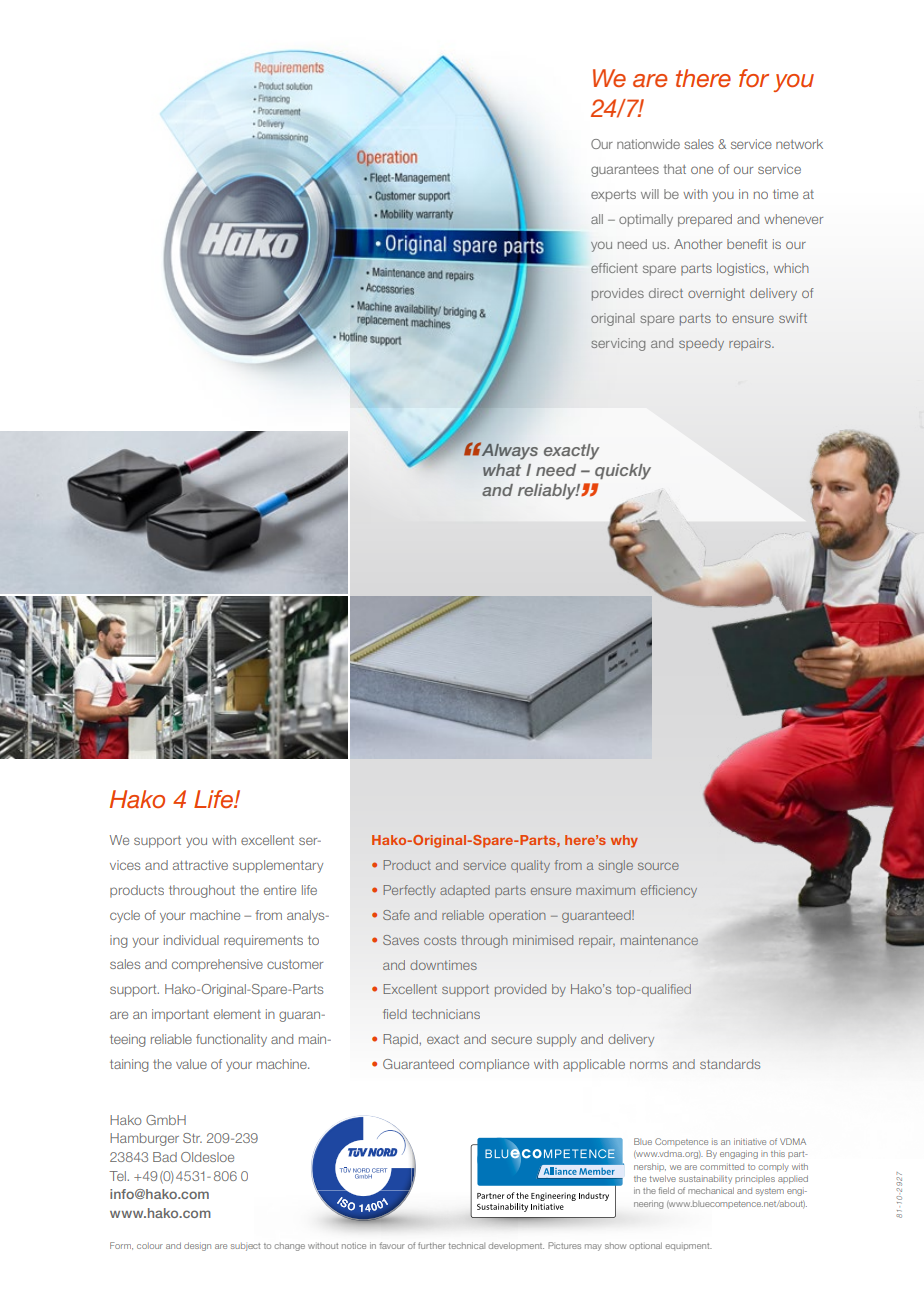 The image size is (924, 1308). What do you see at coordinates (623, 472) in the screenshot?
I see `quickly` at bounding box center [623, 472].
